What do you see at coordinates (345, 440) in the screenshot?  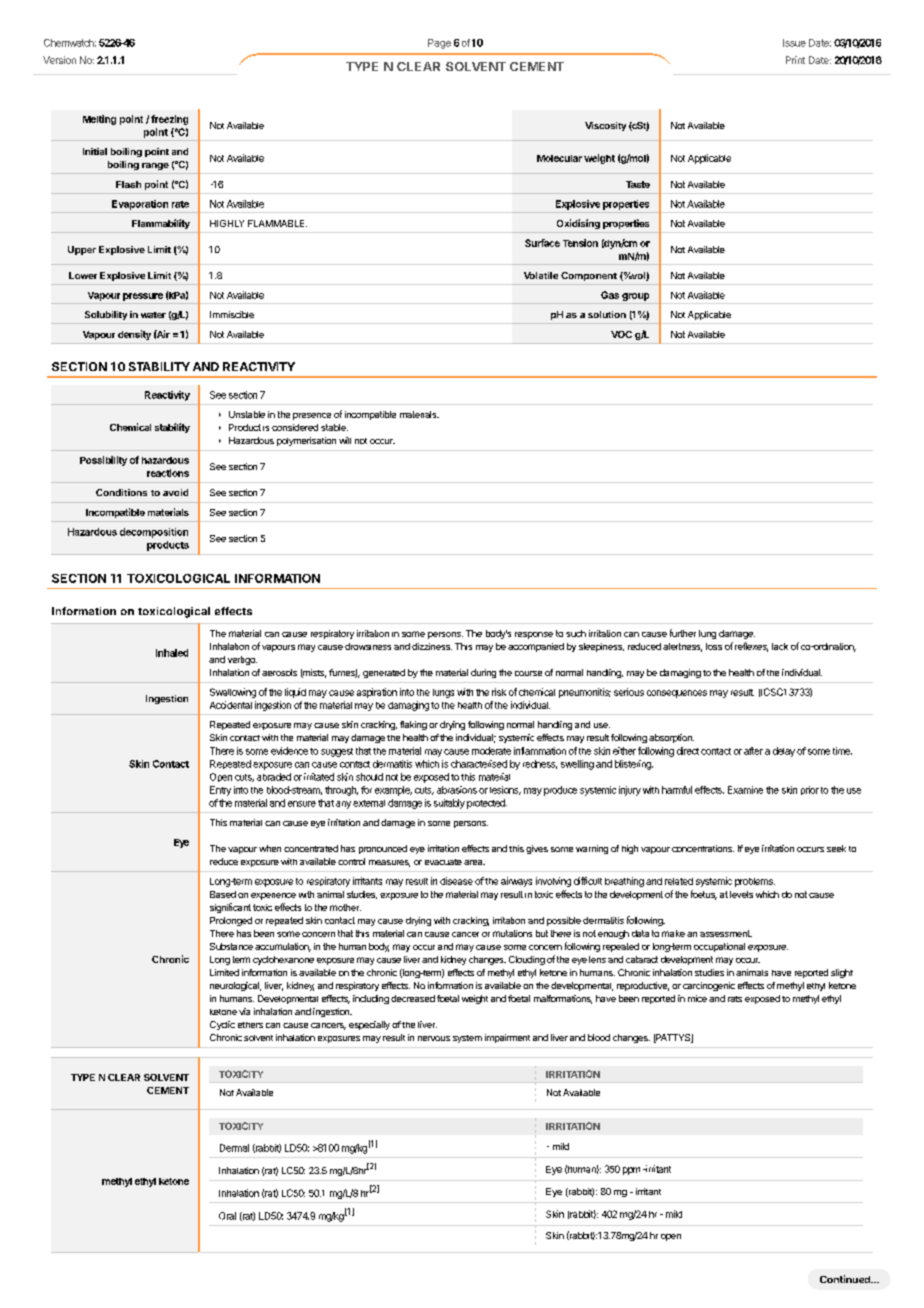 I see `will` at bounding box center [345, 440].
